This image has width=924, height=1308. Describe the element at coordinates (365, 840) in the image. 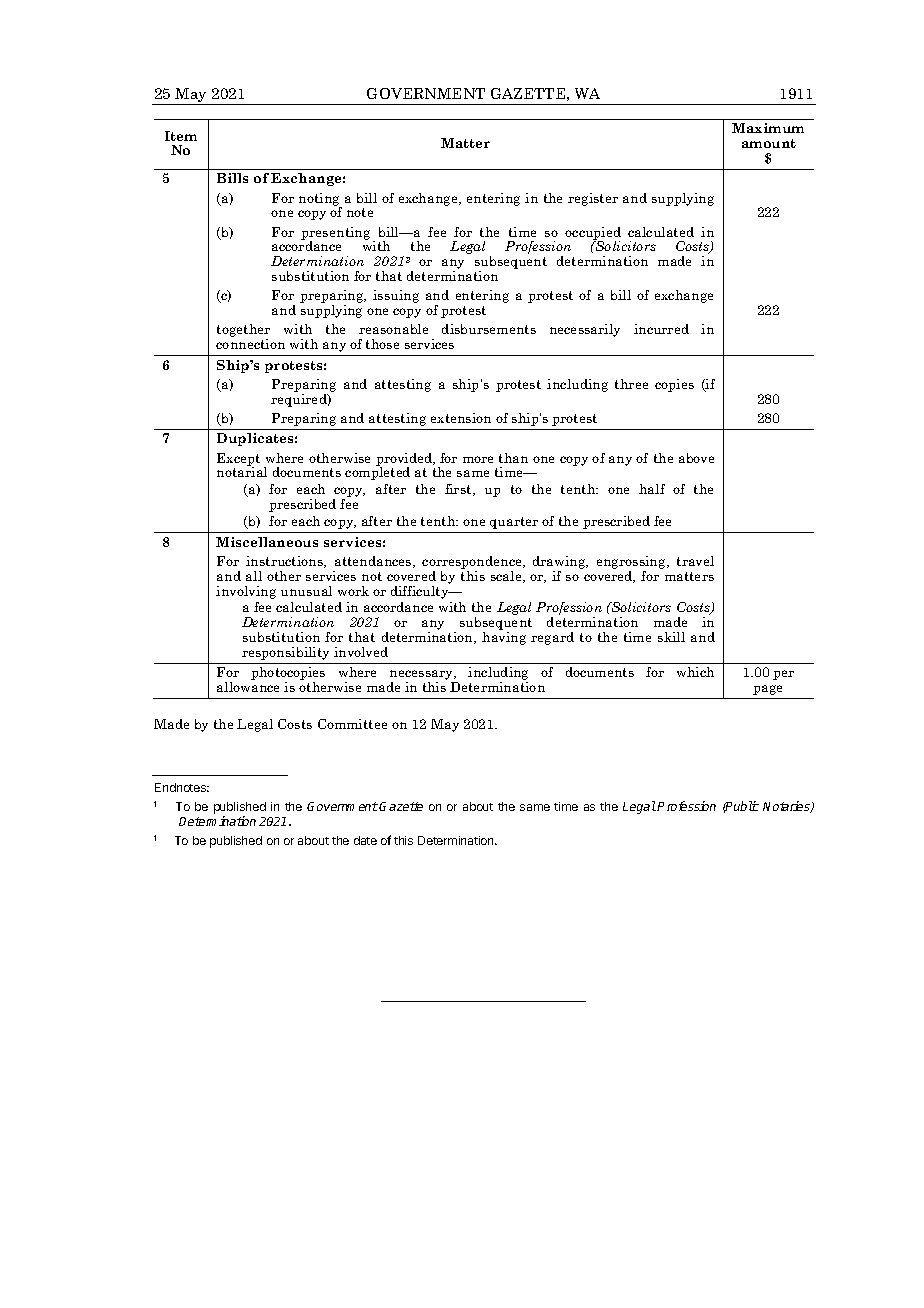

I see `date` at that location.
